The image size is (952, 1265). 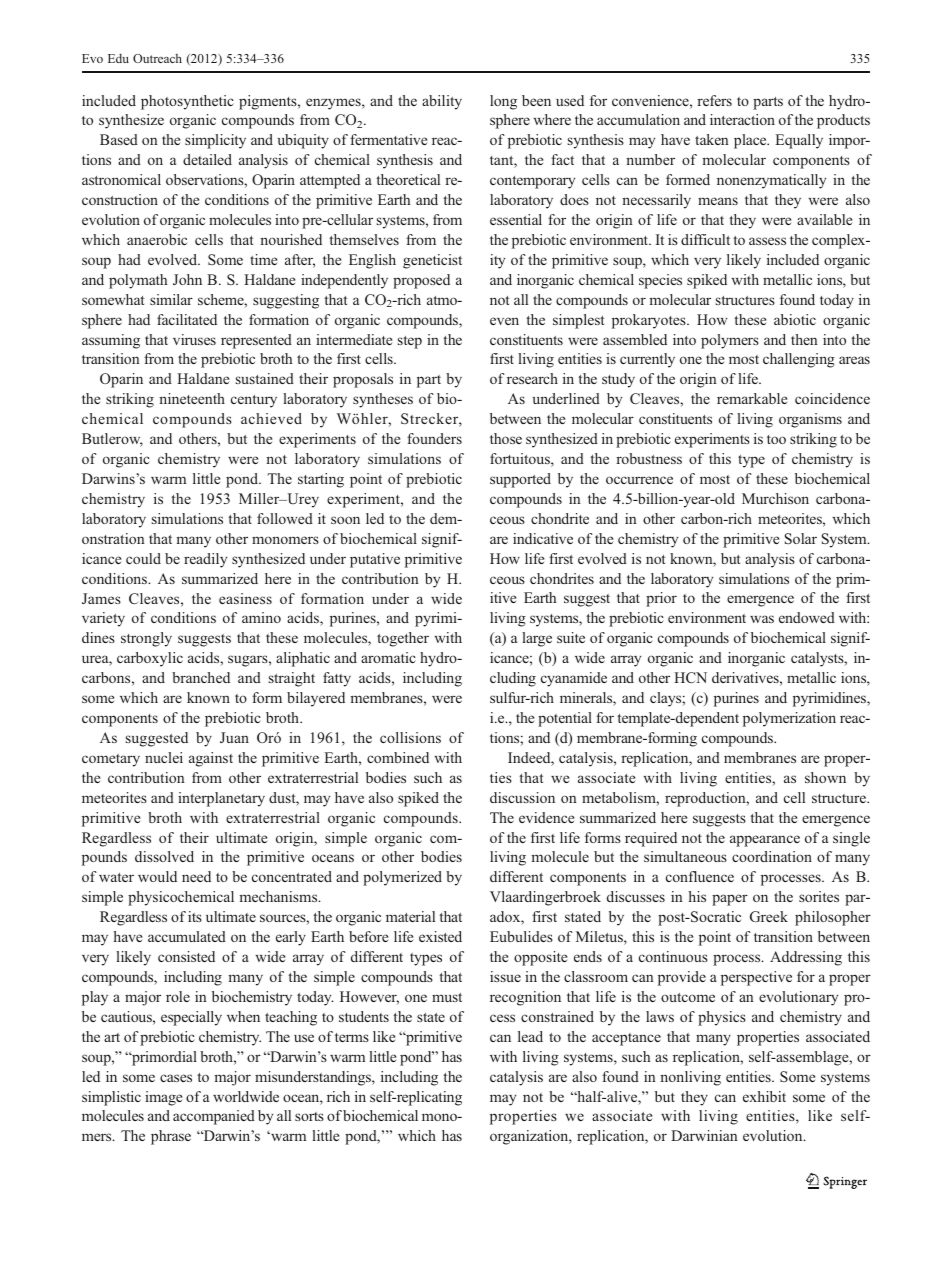 What do you see at coordinates (503, 102) in the screenshot?
I see `long` at bounding box center [503, 102].
